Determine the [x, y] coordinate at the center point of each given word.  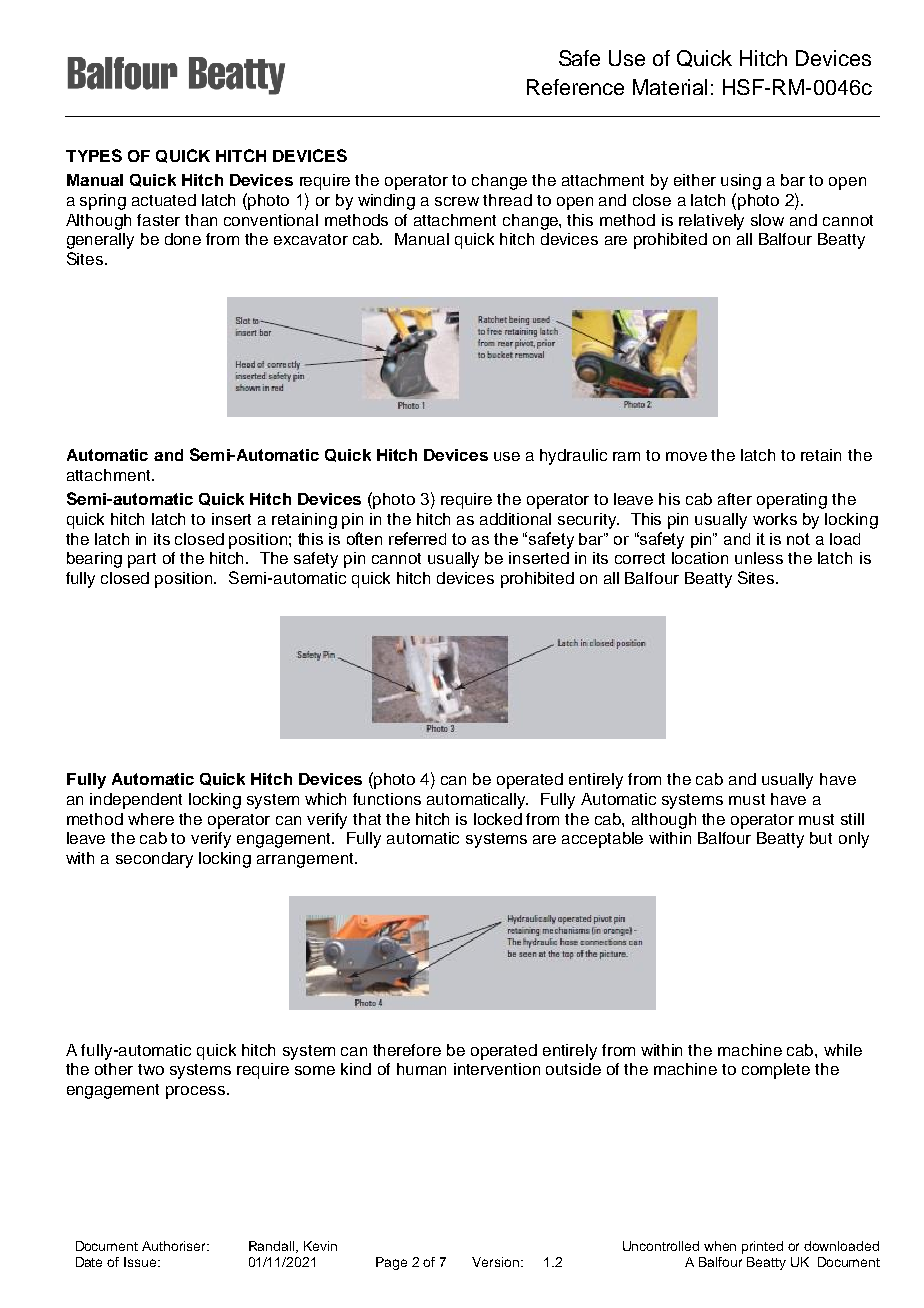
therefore [407, 1050]
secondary [154, 860]
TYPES [94, 155]
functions [387, 799]
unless [759, 558]
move [686, 456]
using [741, 182]
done [183, 239]
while [843, 1050]
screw [457, 201]
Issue [141, 1262]
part [142, 560]
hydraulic [573, 457]
